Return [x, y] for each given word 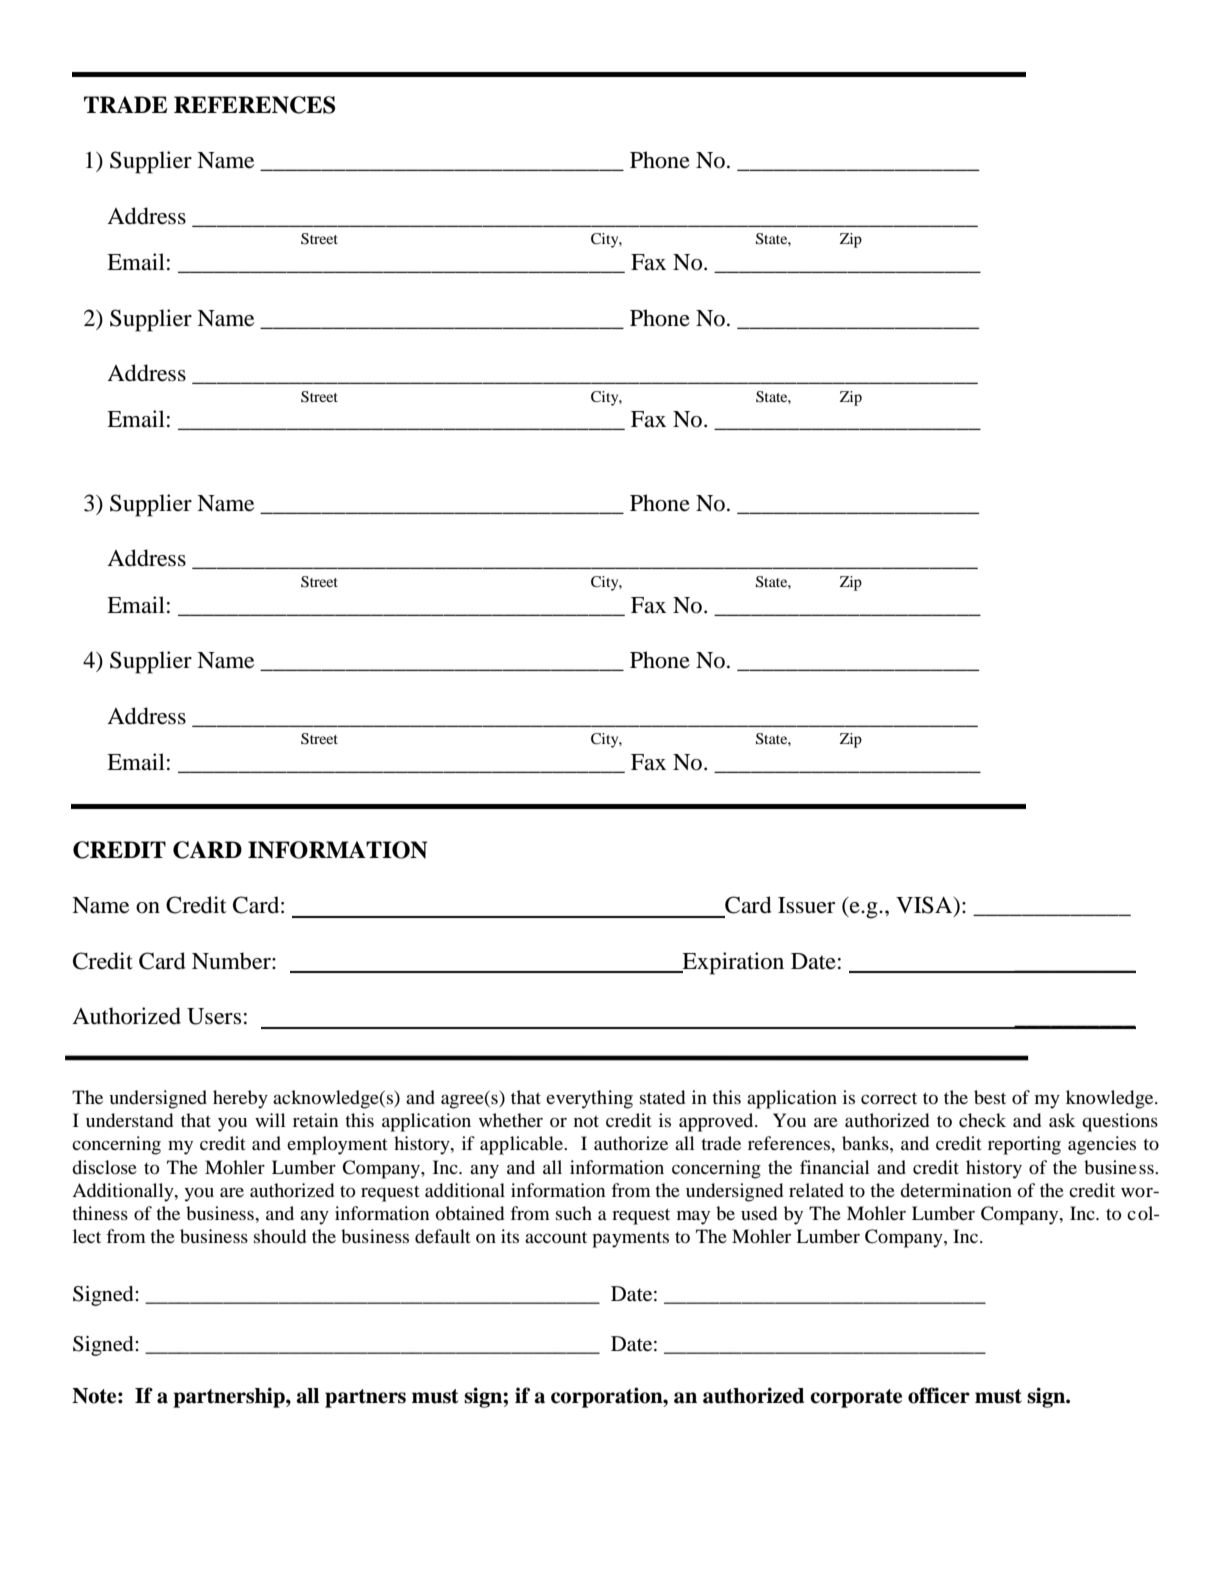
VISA [925, 906]
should [280, 1236]
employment [337, 1145]
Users [214, 1016]
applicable [522, 1145]
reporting [1024, 1145]
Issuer [806, 905]
